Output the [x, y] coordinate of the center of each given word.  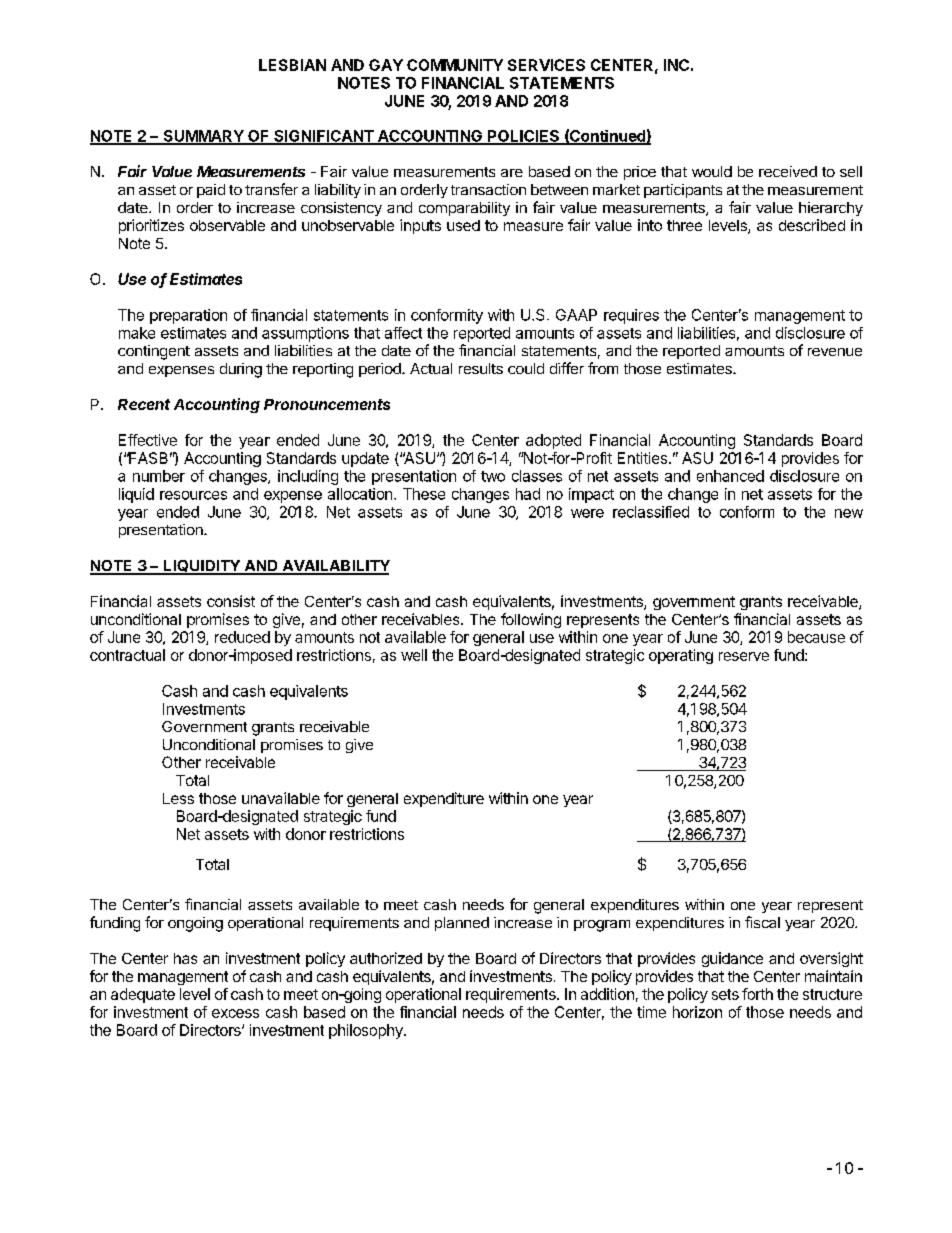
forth [757, 994]
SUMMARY [203, 137]
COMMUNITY [455, 65]
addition [607, 994]
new [849, 513]
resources [193, 495]
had [528, 494]
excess [235, 1013]
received [788, 171]
